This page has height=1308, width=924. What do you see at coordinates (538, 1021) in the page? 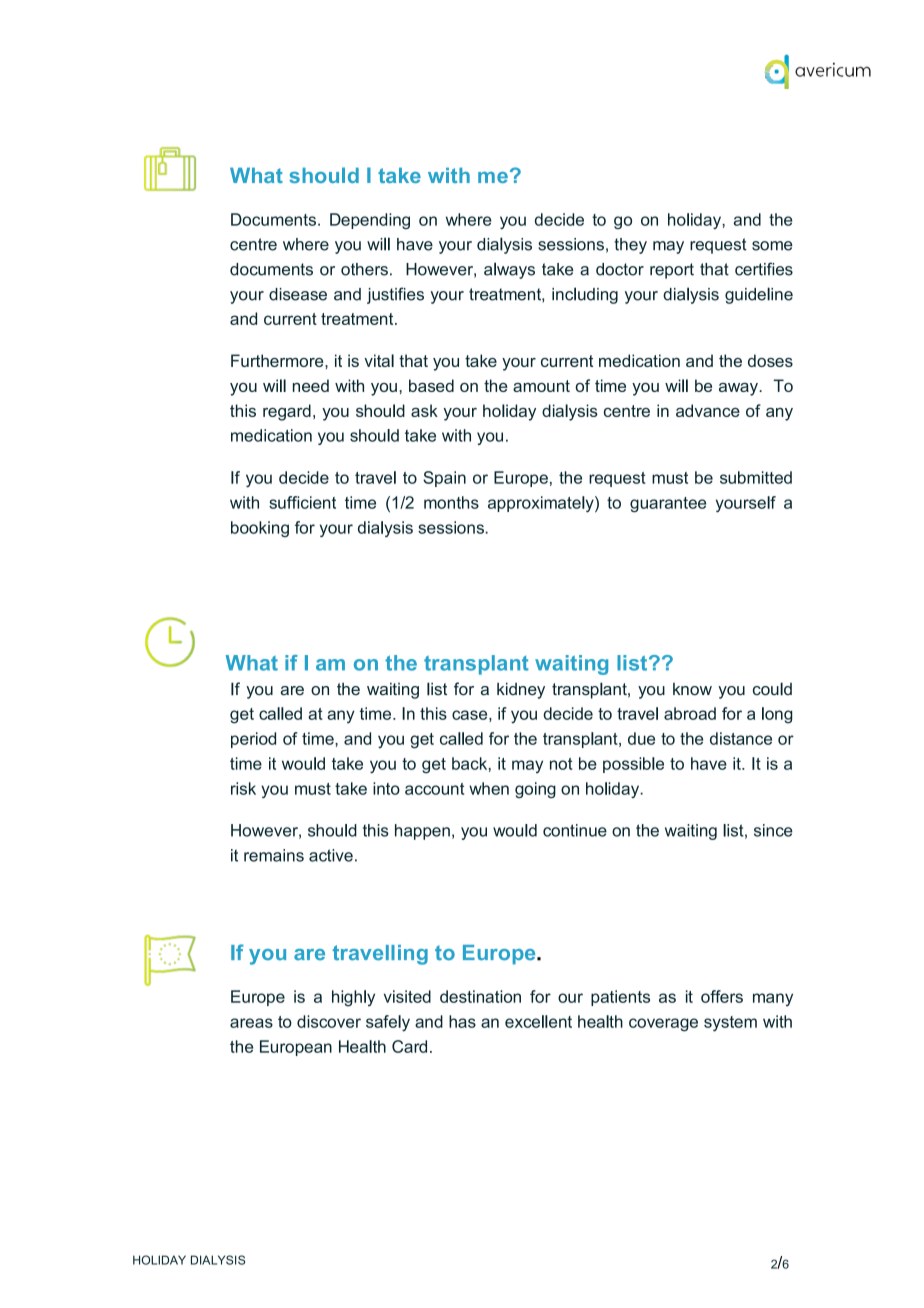
I see `excellent` at bounding box center [538, 1021].
